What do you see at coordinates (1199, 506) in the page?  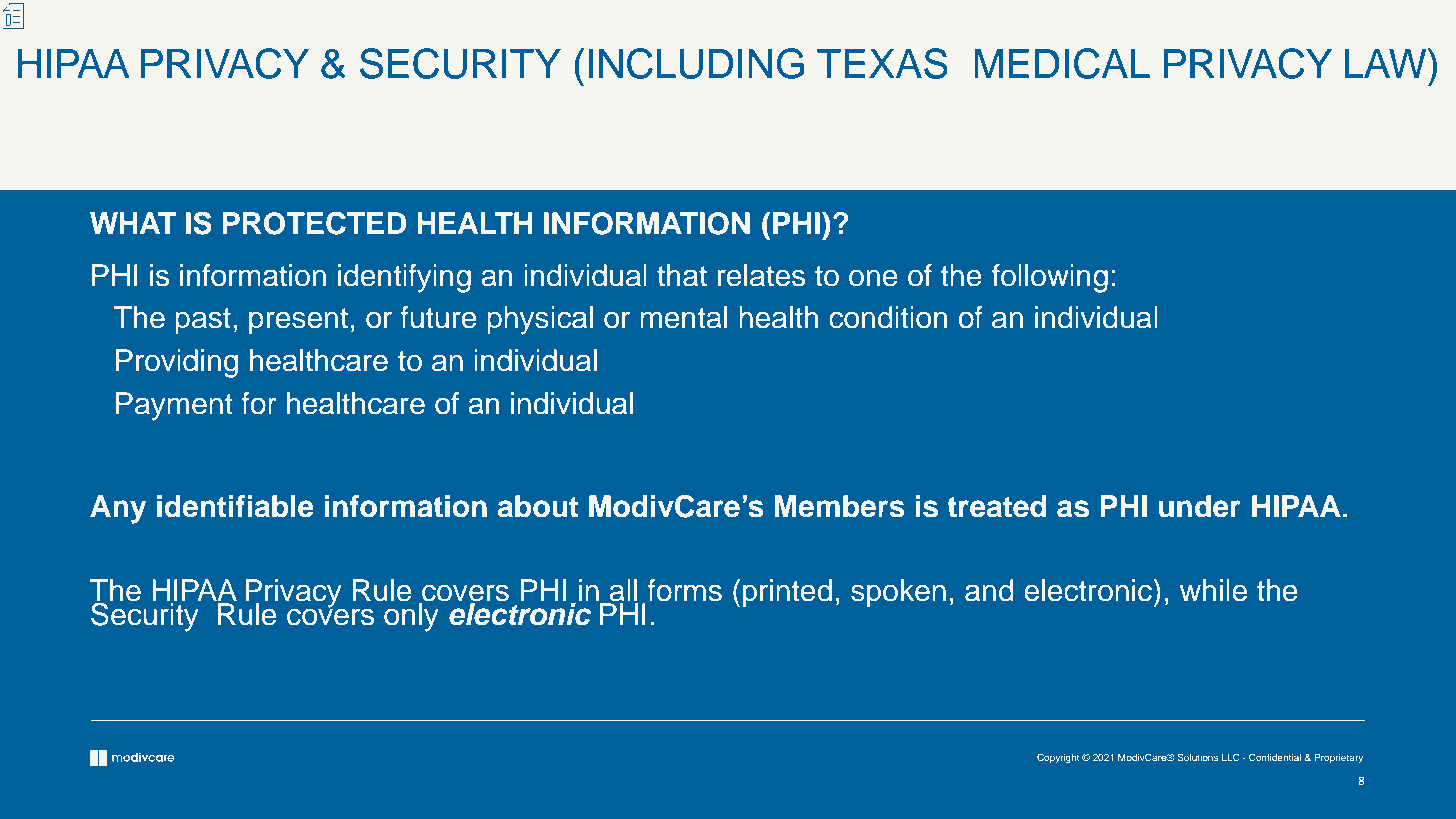 I see `under` at bounding box center [1199, 506].
